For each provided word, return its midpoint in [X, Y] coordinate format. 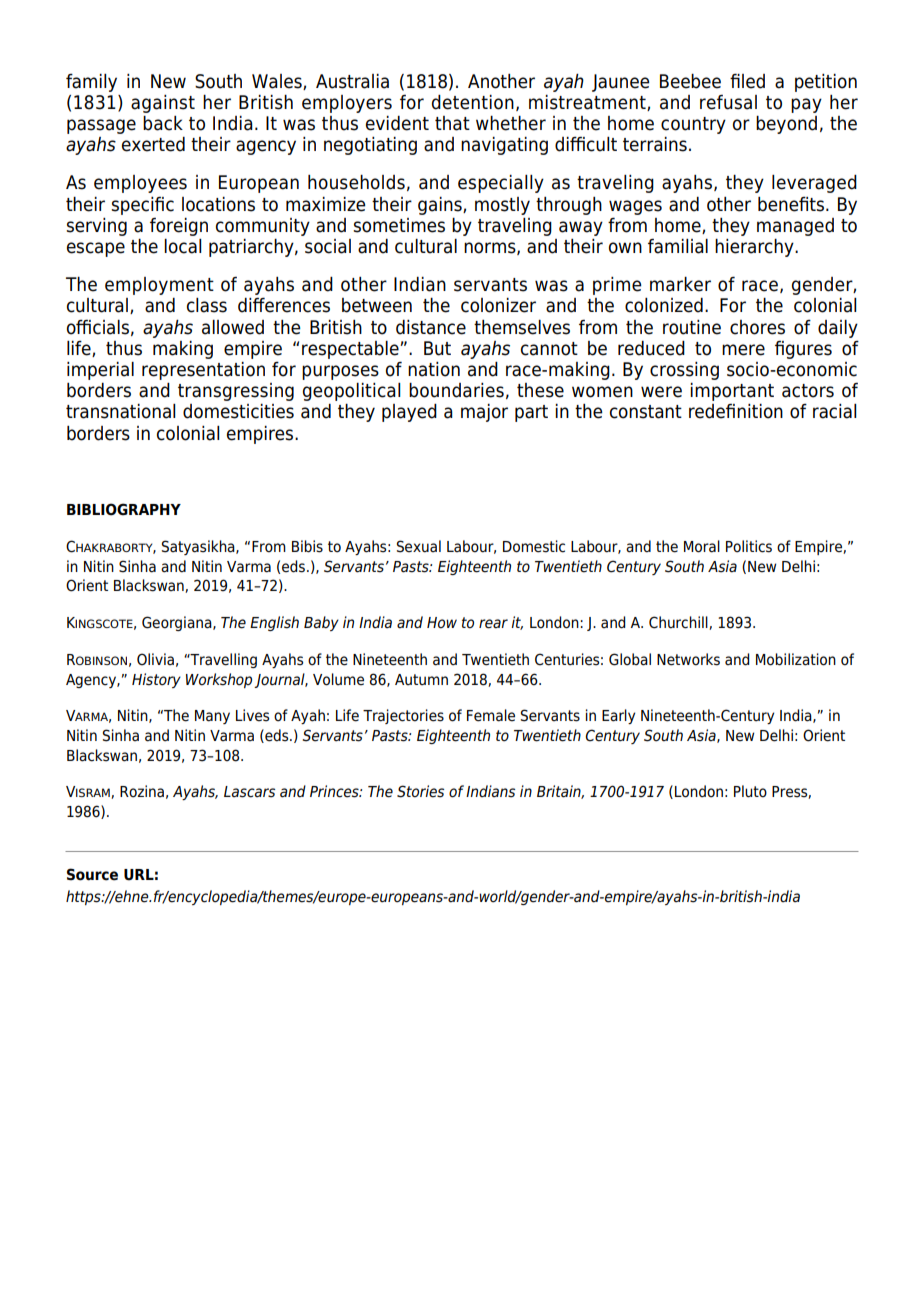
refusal [728, 102]
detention [473, 102]
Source [92, 874]
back [163, 123]
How [442, 623]
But [437, 348]
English [274, 623]
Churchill [679, 623]
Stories [420, 791]
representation [203, 371]
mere [743, 350]
